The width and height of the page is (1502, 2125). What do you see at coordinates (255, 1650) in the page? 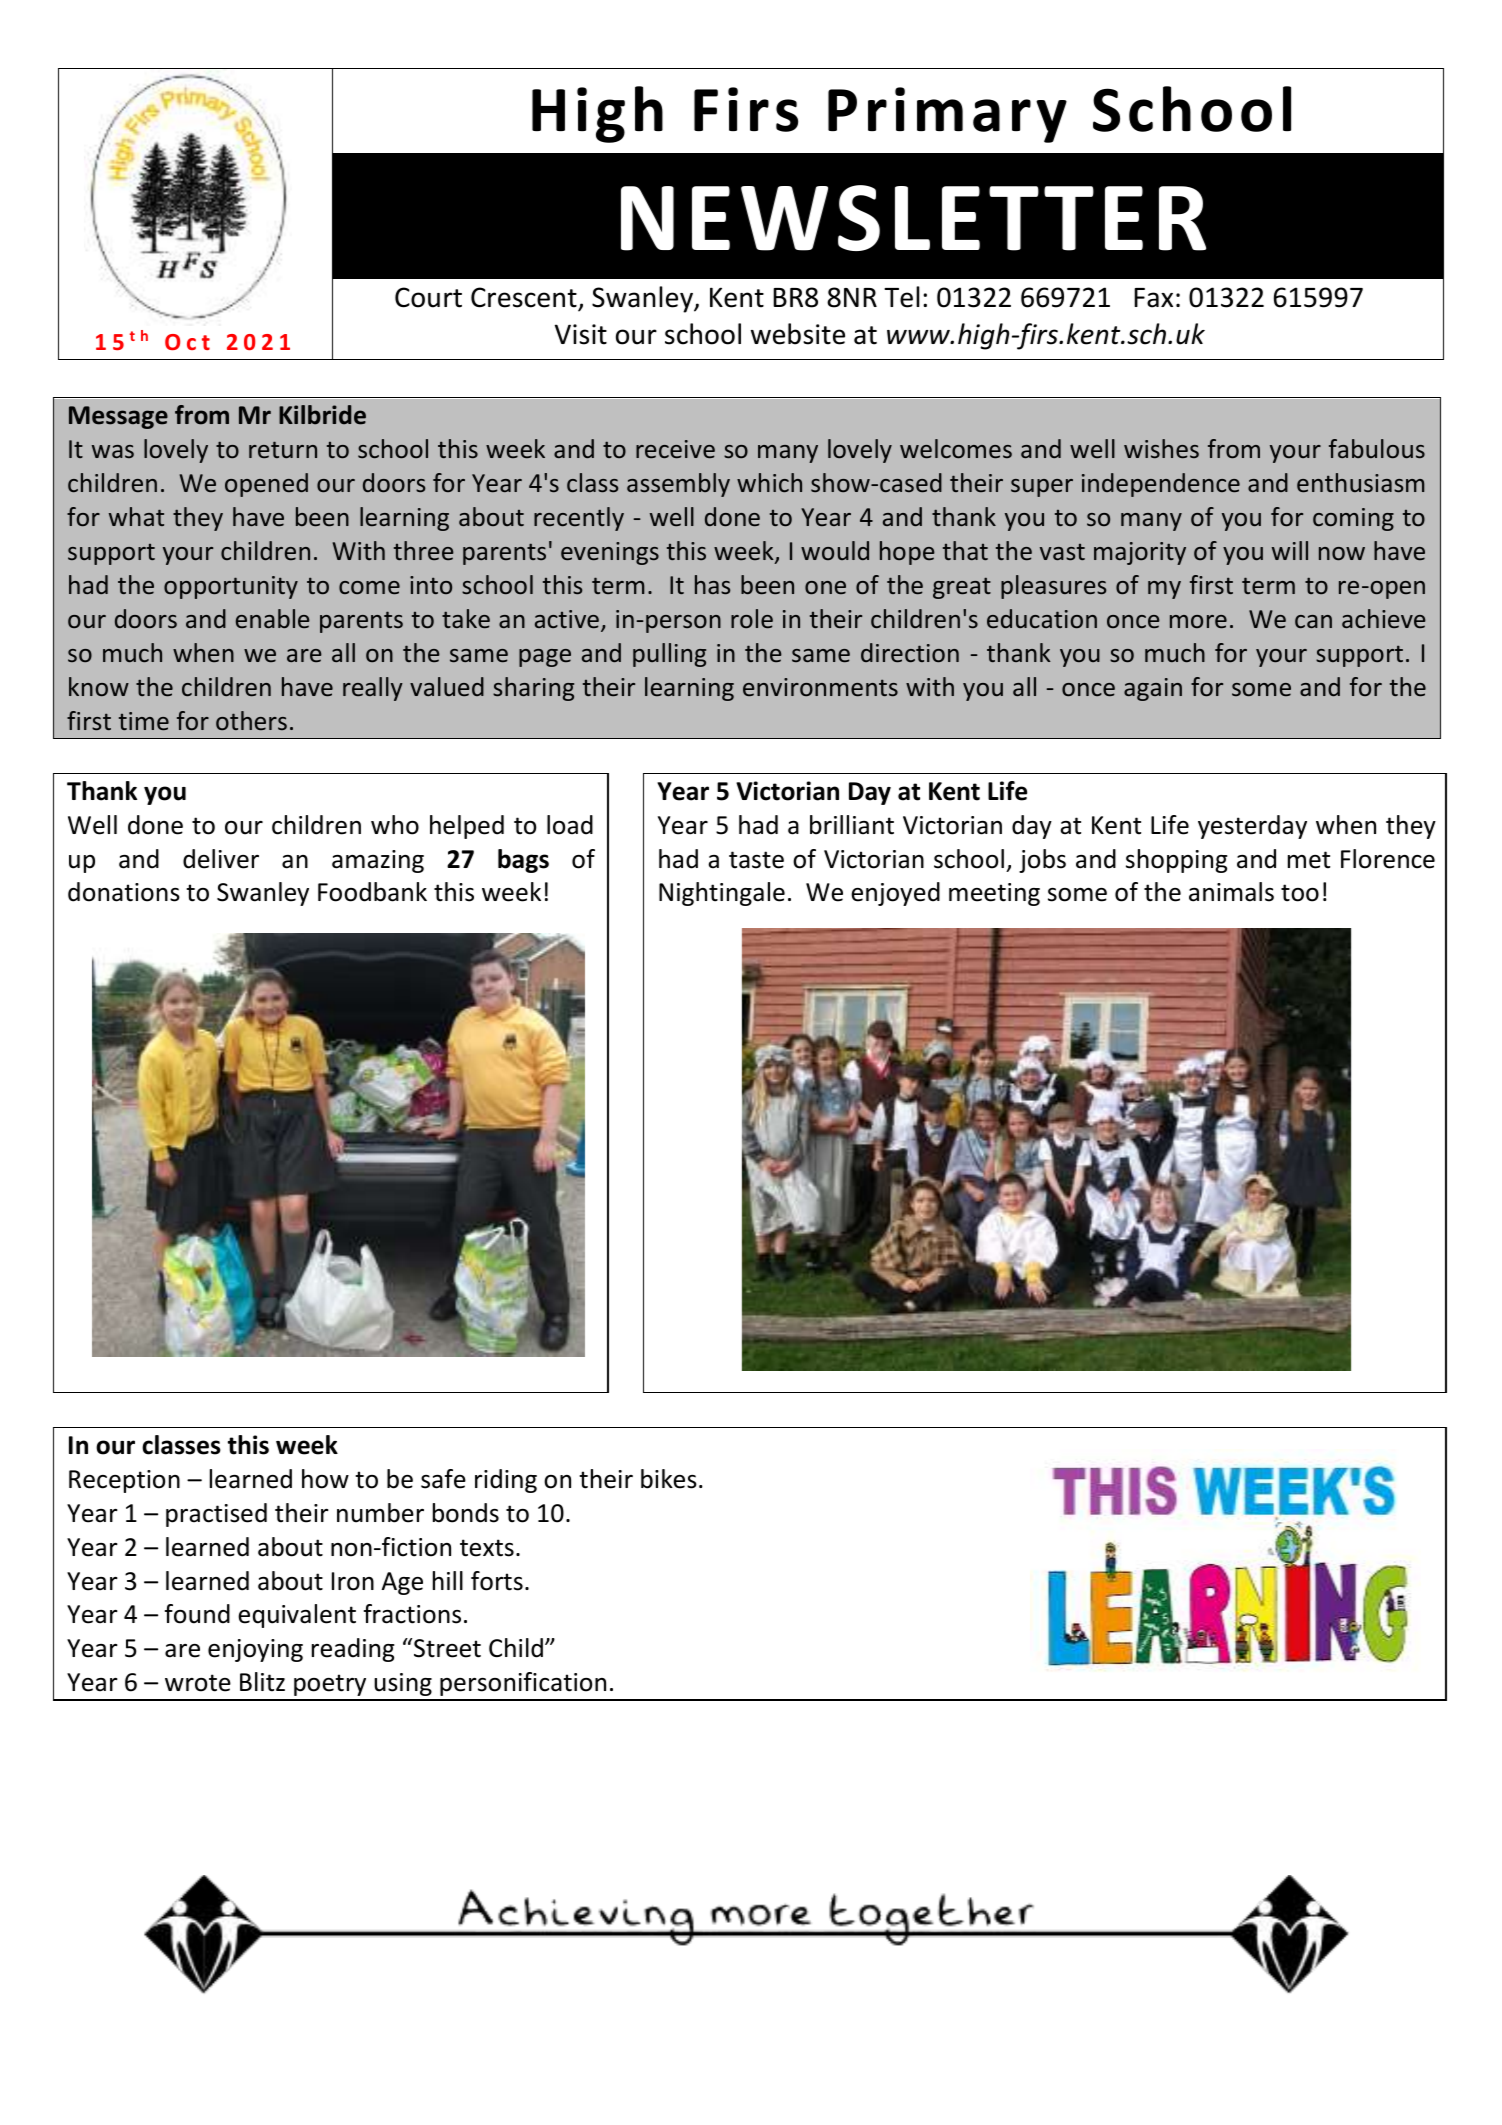
I see `enjoying` at bounding box center [255, 1650].
